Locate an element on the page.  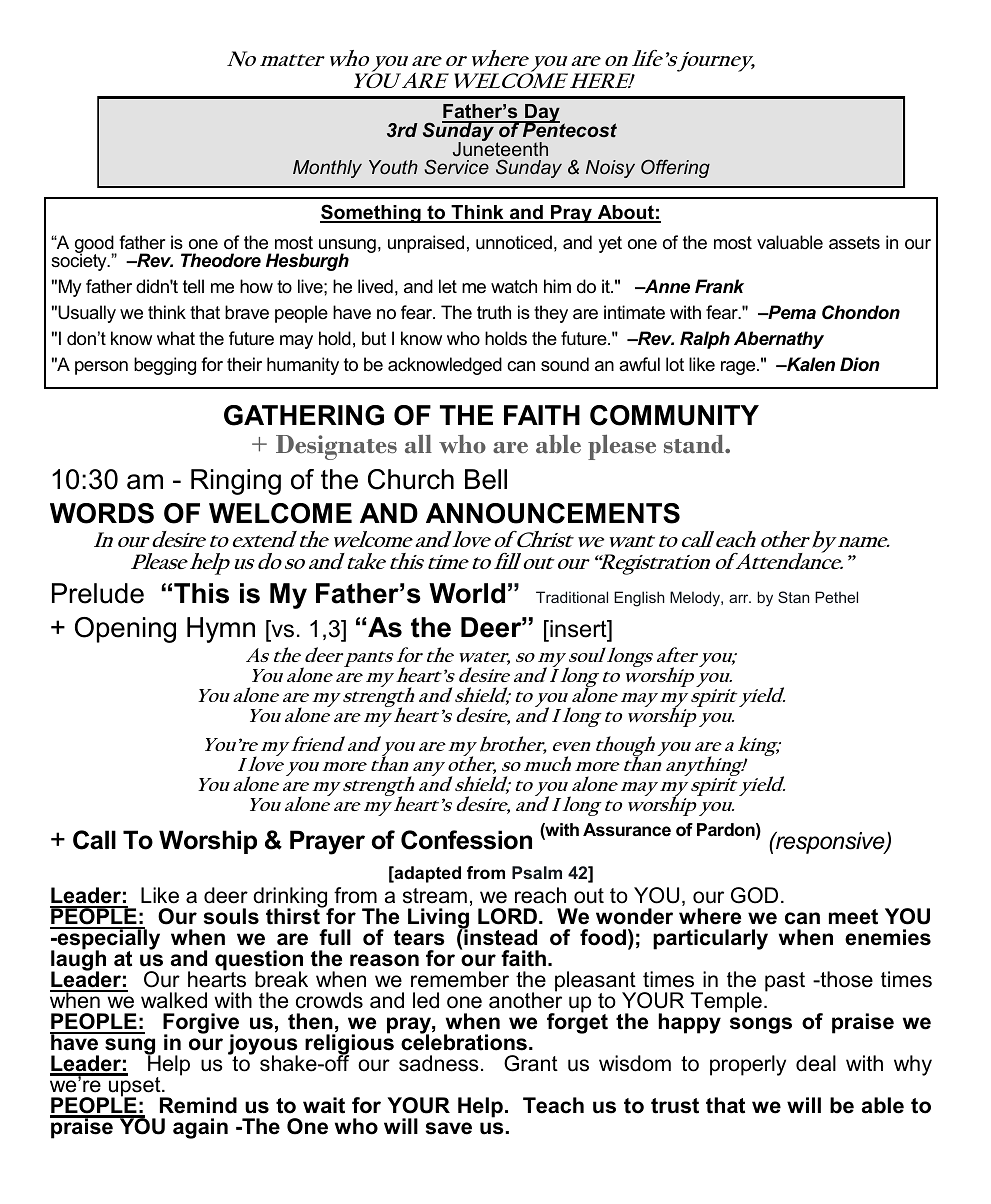
Bell is located at coordinates (486, 479).
